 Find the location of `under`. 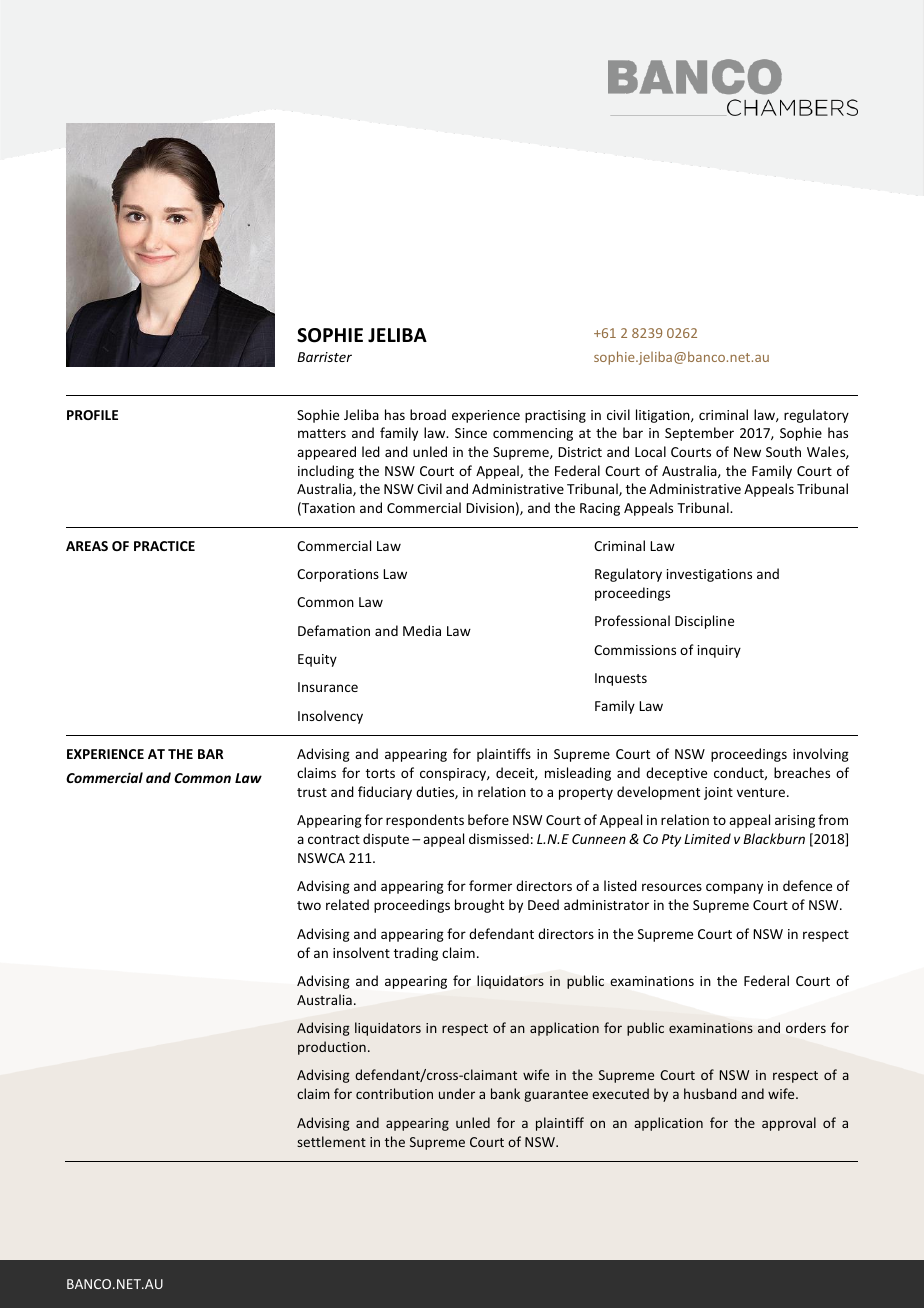

under is located at coordinates (457, 1093).
